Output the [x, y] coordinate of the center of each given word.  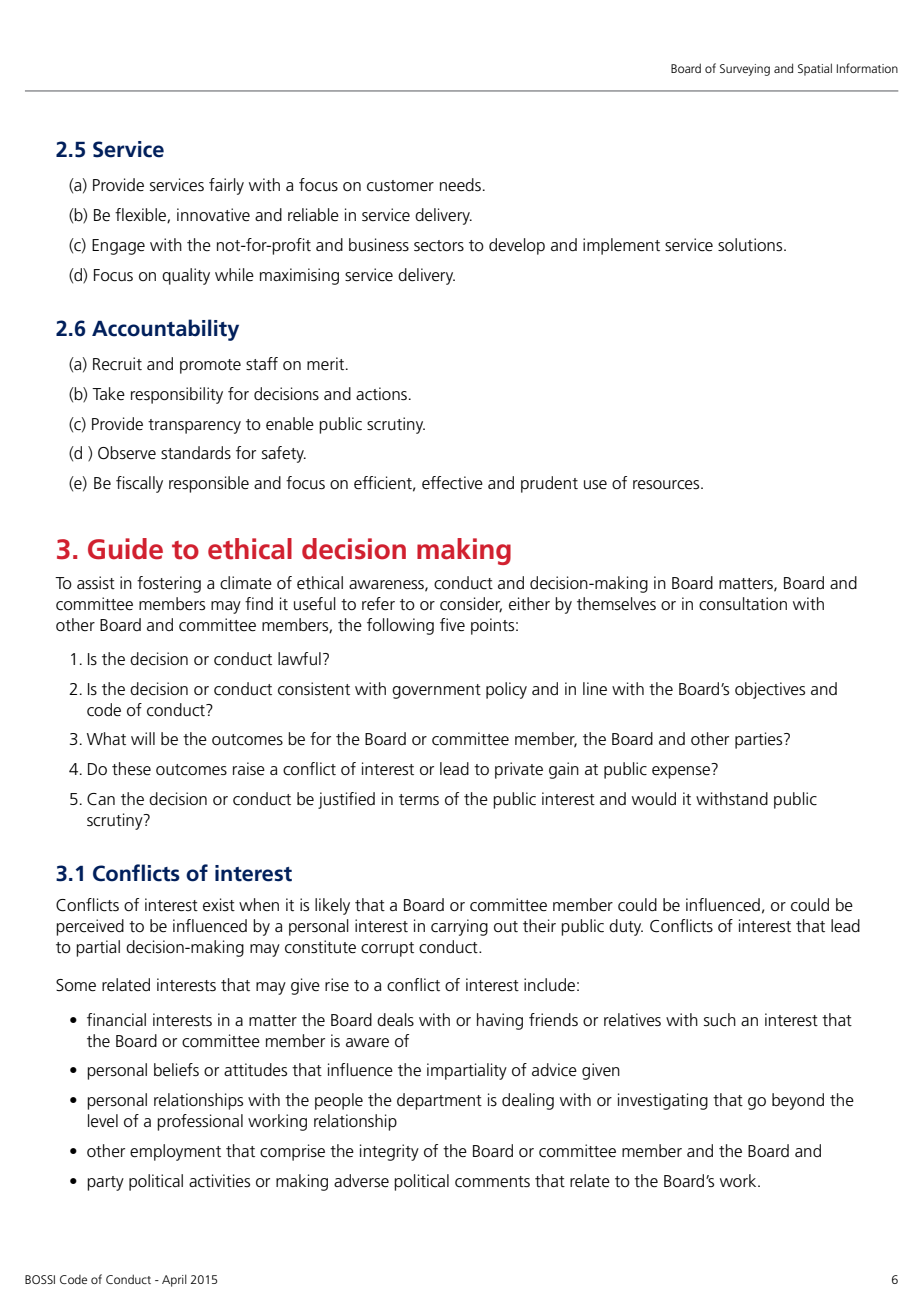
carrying [459, 927]
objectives [770, 690]
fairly [226, 186]
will [143, 738]
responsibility [177, 395]
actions [381, 394]
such [720, 1020]
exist [219, 904]
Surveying [745, 70]
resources [667, 485]
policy [506, 690]
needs [460, 185]
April [174, 1280]
